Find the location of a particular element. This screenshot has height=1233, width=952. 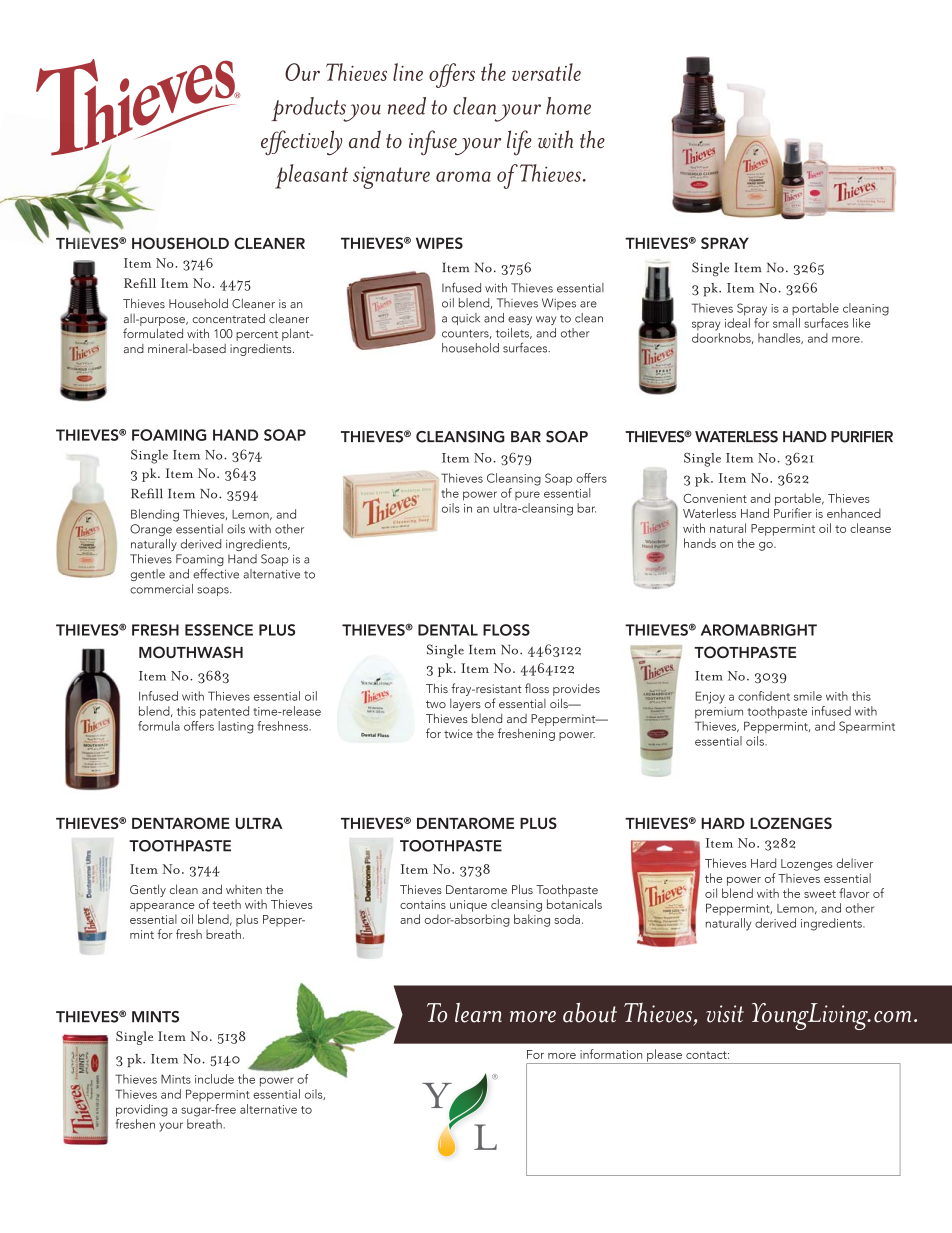

FLOSS is located at coordinates (506, 630).
